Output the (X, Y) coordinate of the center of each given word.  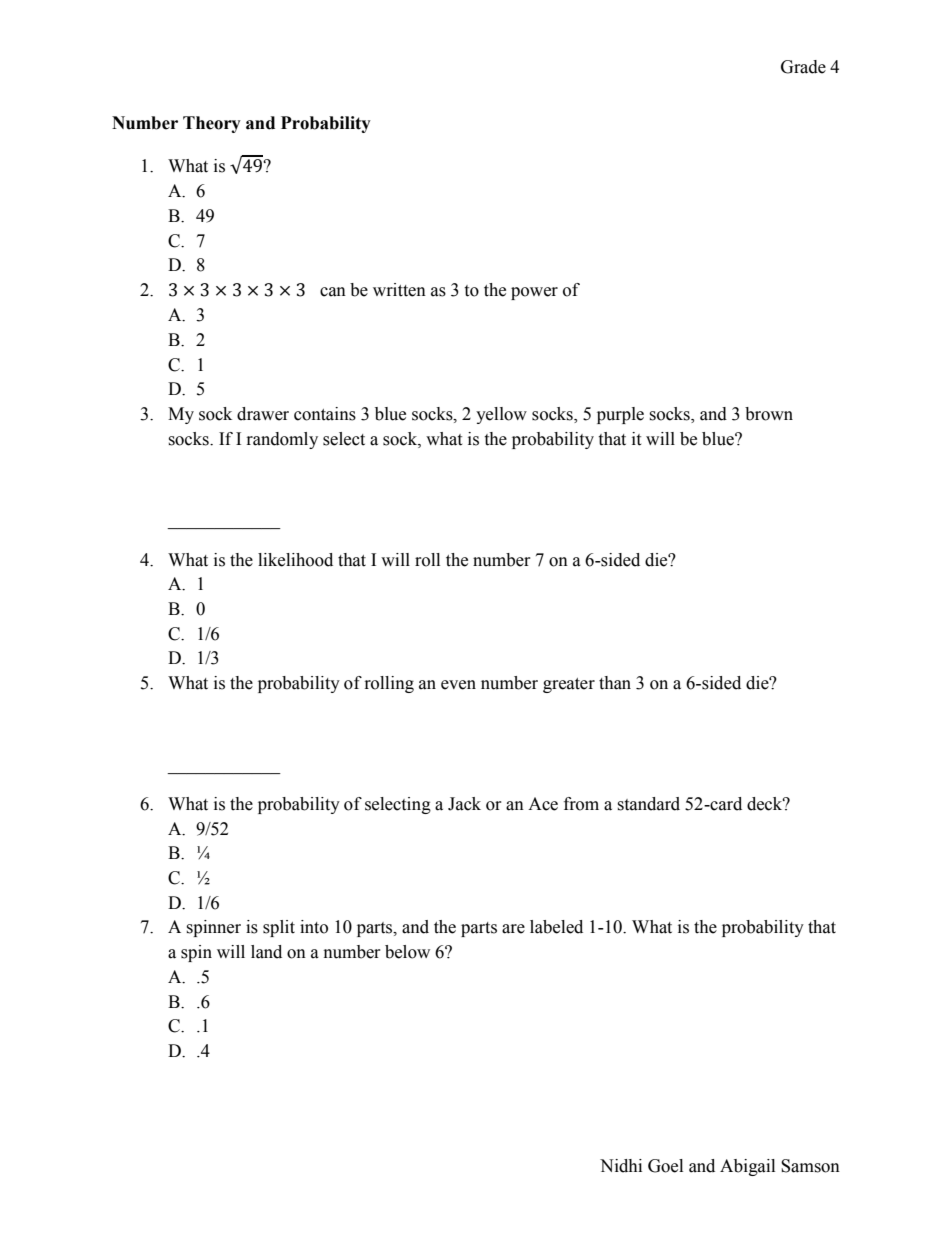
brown (769, 414)
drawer (263, 414)
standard (648, 804)
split (279, 928)
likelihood (295, 560)
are (513, 929)
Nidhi (621, 1166)
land (266, 952)
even (458, 685)
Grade (803, 67)
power (534, 293)
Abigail (747, 1167)
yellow (501, 415)
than (615, 683)
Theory (212, 124)
